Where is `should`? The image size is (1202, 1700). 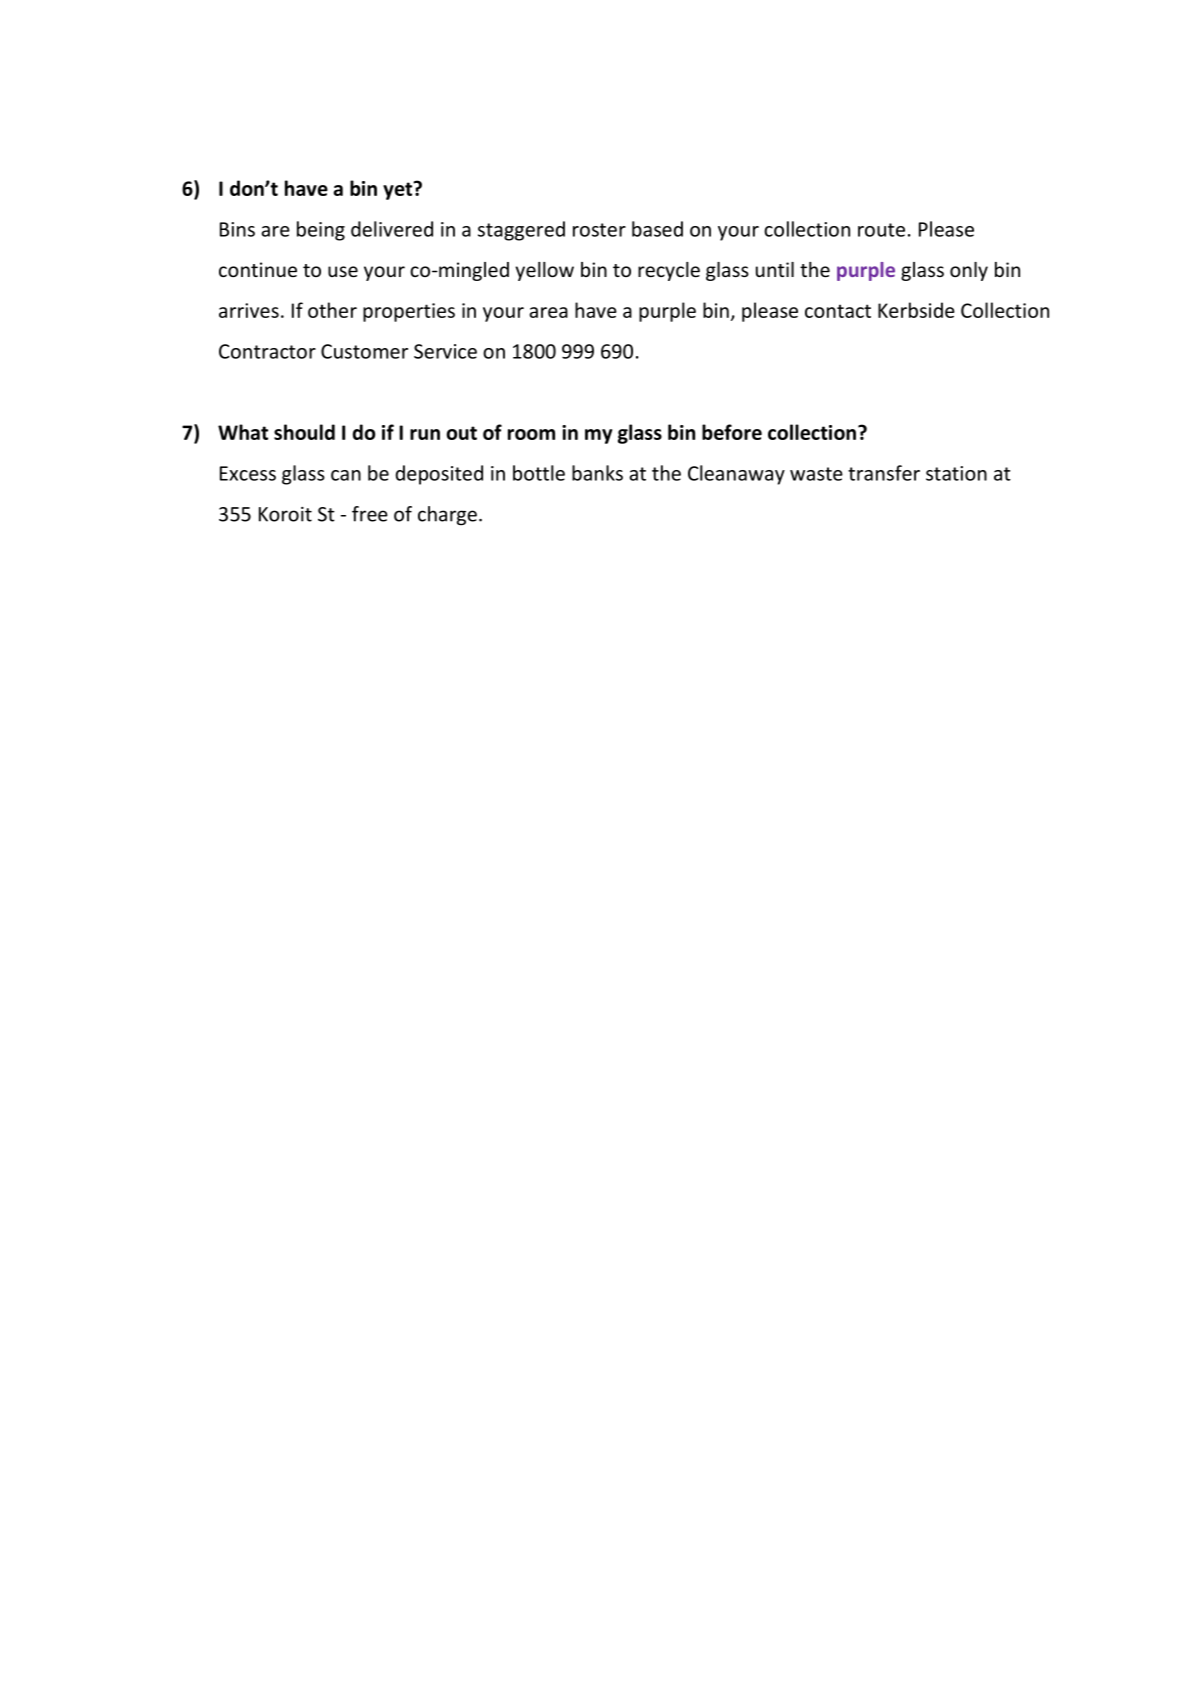
should is located at coordinates (304, 432).
